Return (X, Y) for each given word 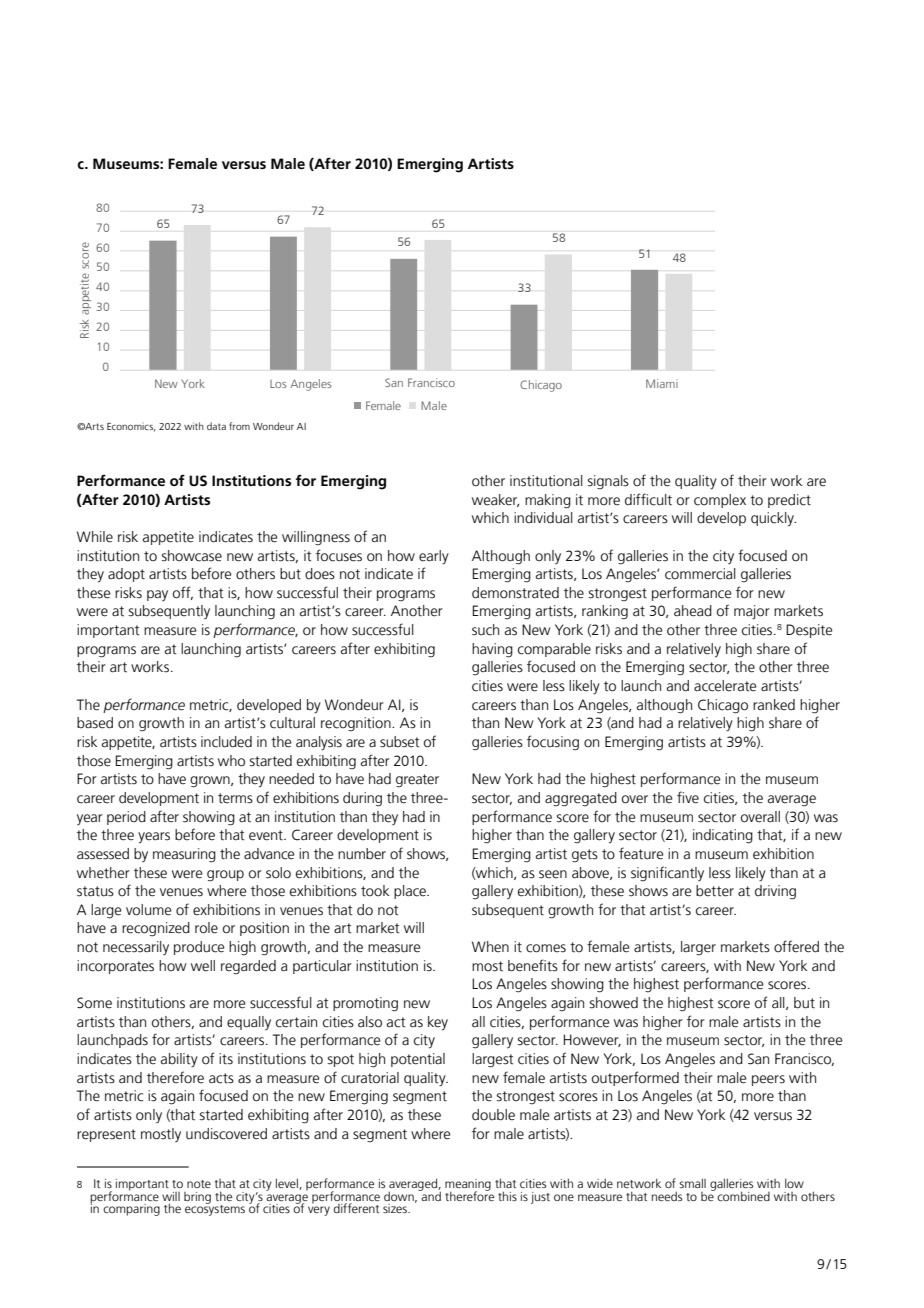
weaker (495, 500)
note (199, 1184)
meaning (468, 1186)
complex (720, 501)
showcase (192, 556)
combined (742, 1195)
